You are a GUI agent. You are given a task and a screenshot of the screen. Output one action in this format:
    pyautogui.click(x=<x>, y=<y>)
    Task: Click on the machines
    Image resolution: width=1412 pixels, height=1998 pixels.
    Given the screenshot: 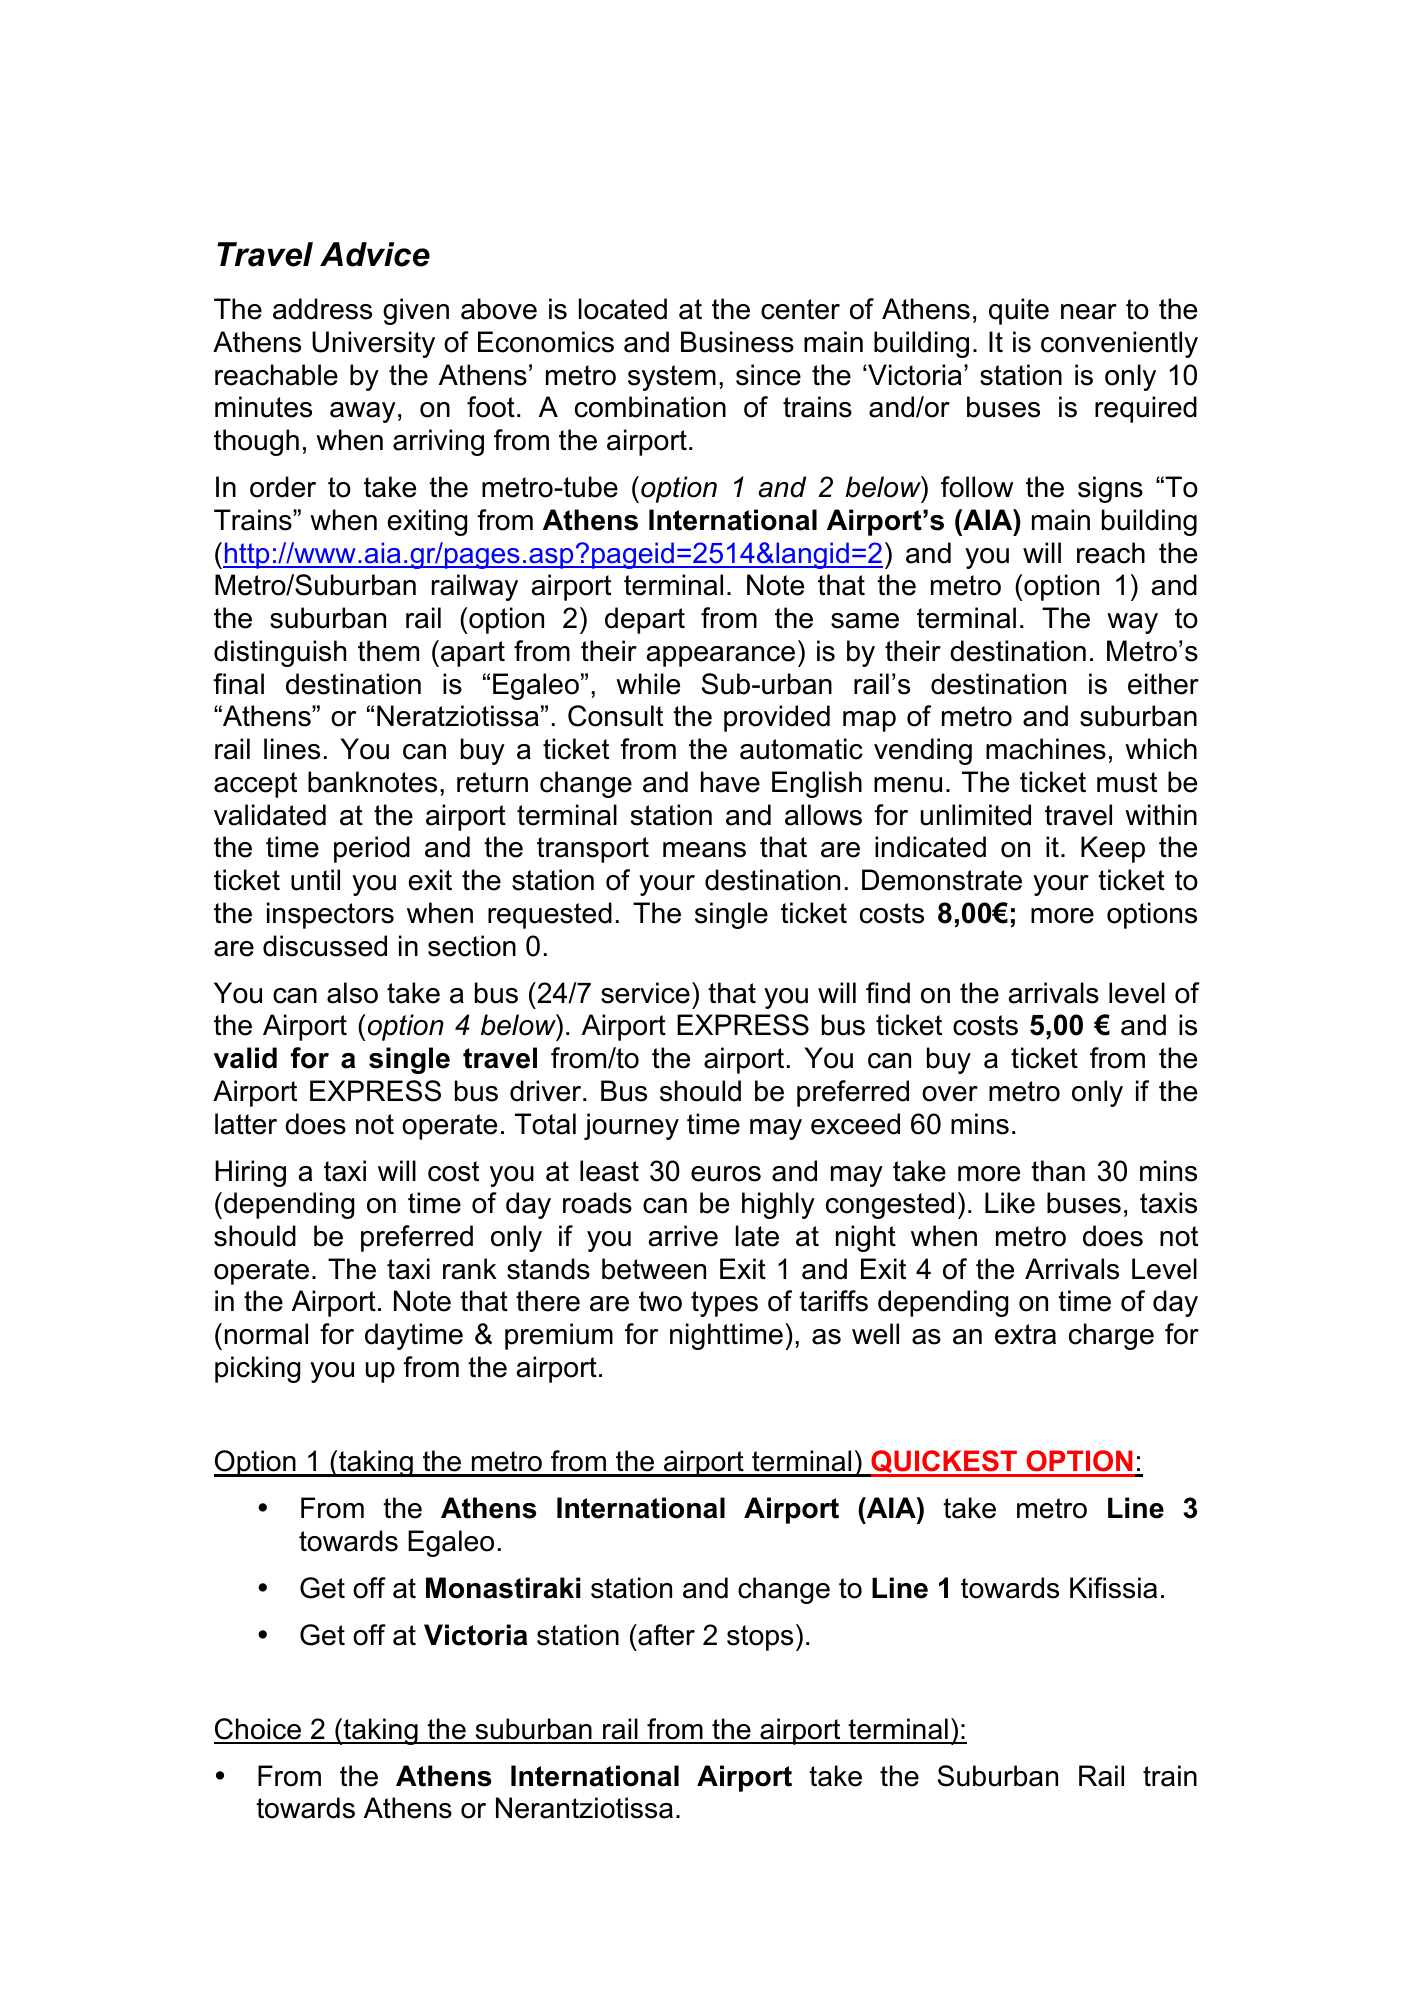 What is the action you would take?
    pyautogui.click(x=1046, y=749)
